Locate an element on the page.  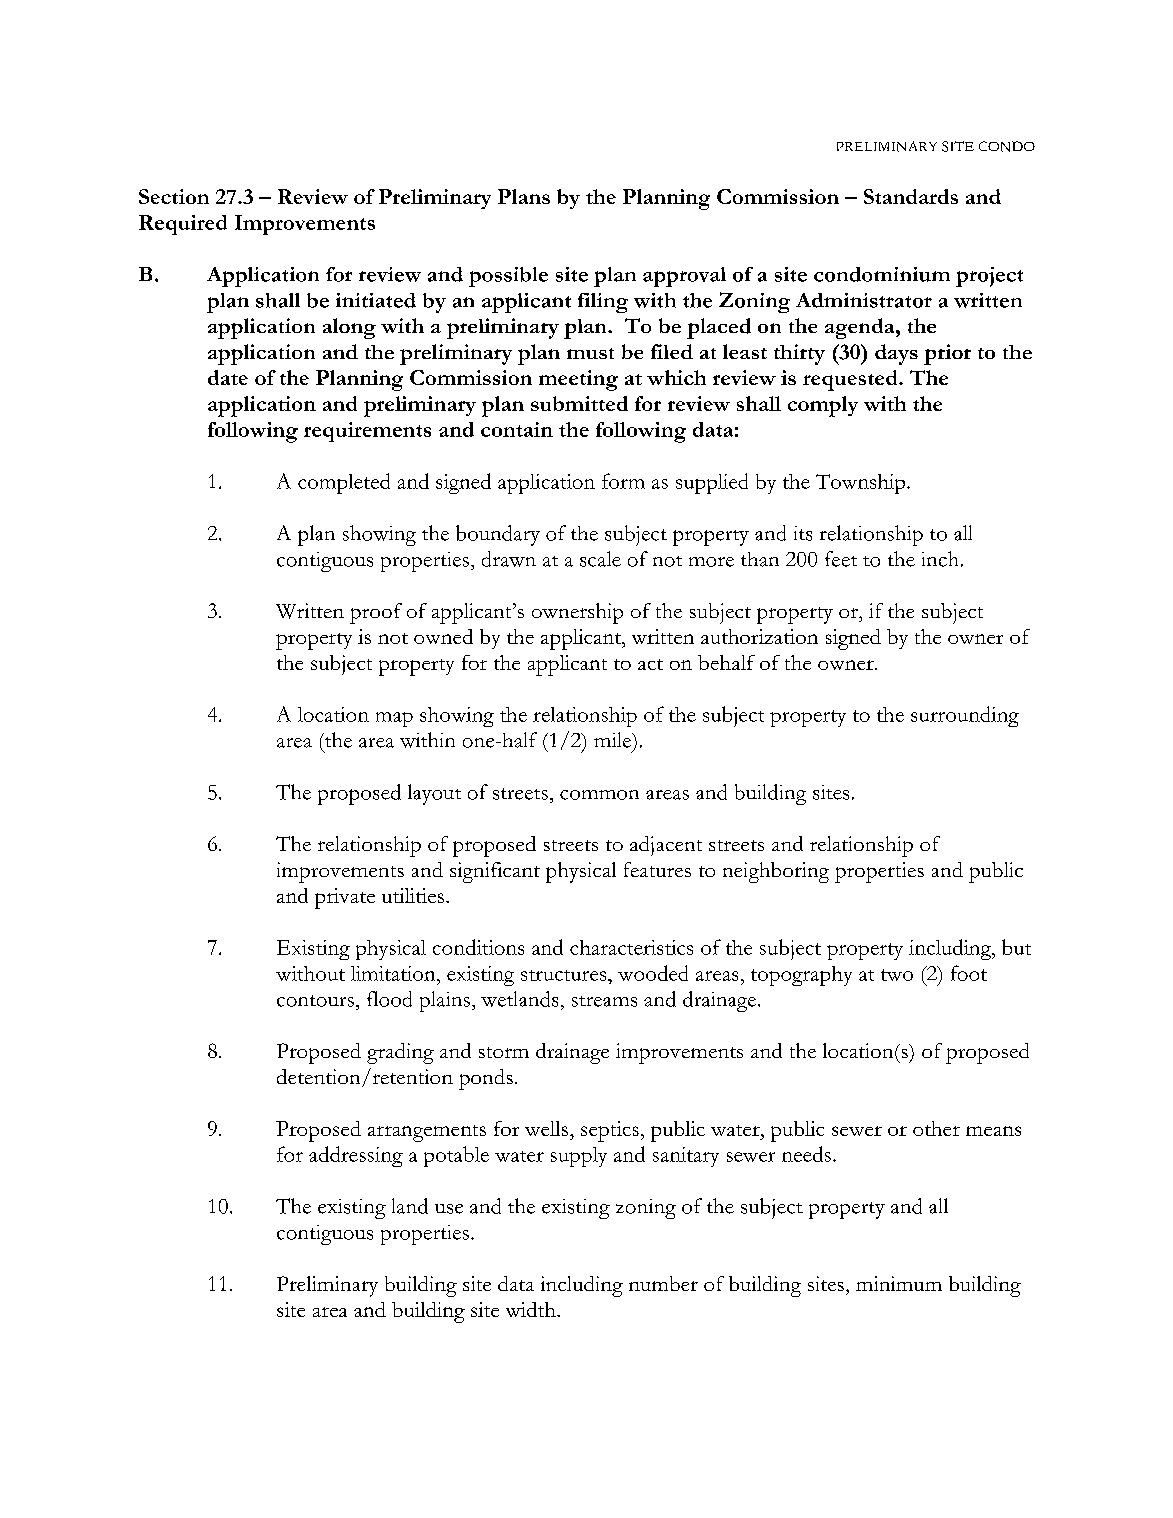
Required is located at coordinates (183, 225).
